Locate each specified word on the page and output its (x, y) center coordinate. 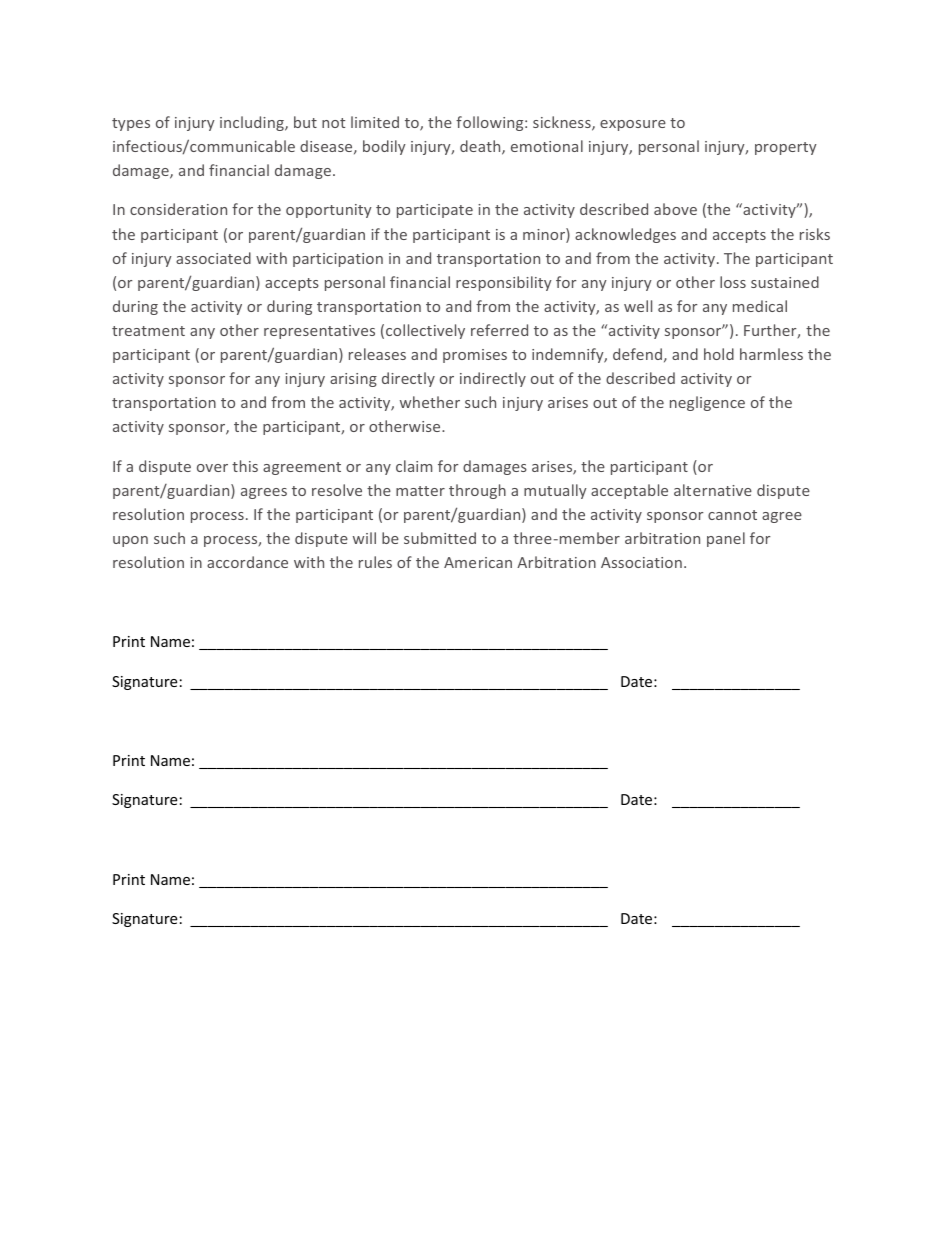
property (786, 148)
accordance (247, 562)
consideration (178, 209)
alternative (713, 490)
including (253, 123)
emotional (547, 146)
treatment (148, 331)
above (675, 209)
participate (435, 211)
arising (353, 380)
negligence (707, 403)
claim (414, 466)
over (212, 468)
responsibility (504, 283)
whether (430, 402)
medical (760, 306)
